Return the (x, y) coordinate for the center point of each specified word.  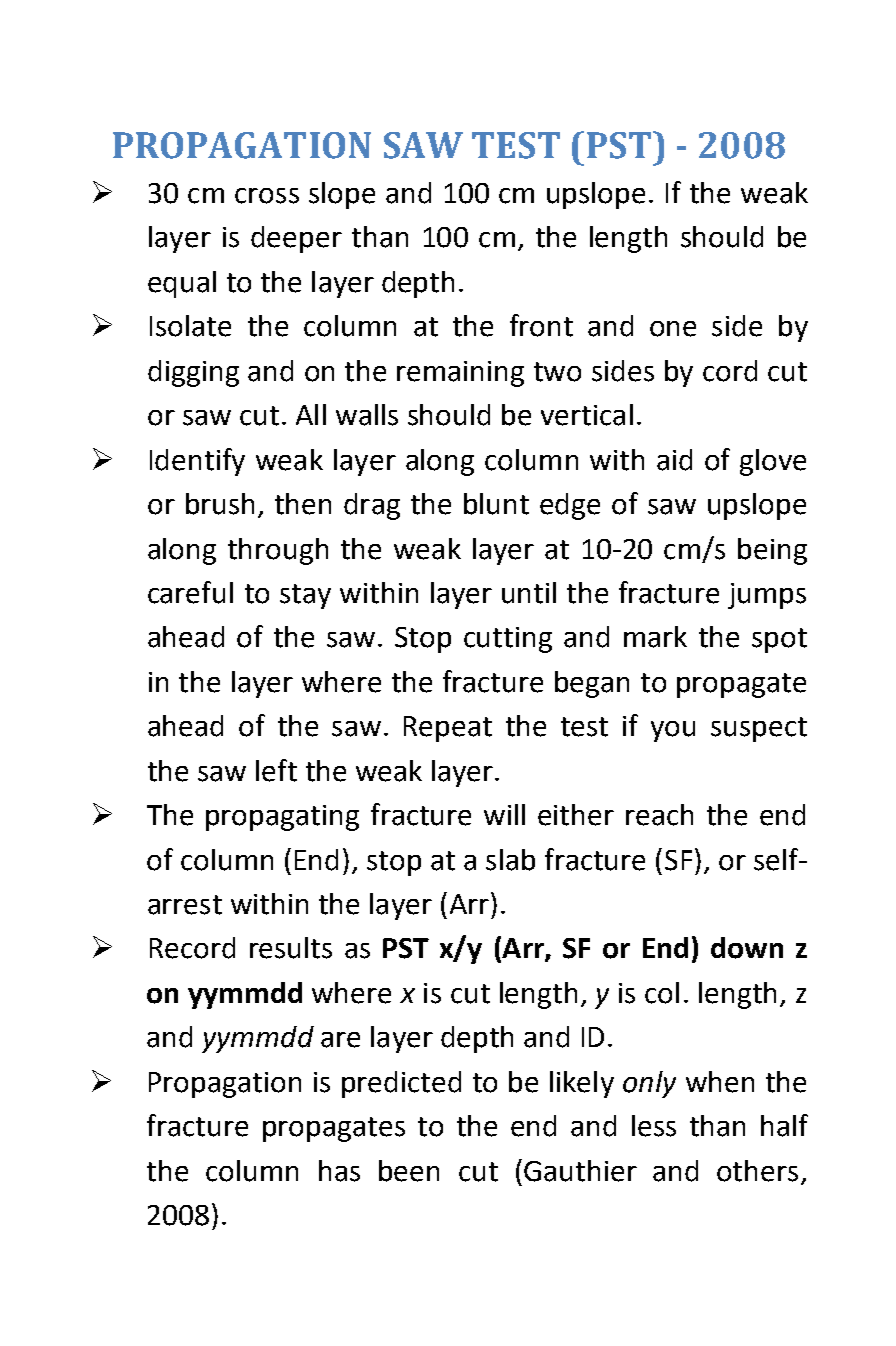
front (541, 325)
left (276, 770)
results (291, 948)
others (757, 1171)
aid (674, 460)
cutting (508, 640)
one (673, 329)
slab (510, 860)
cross (267, 196)
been (409, 1171)
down (747, 948)
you (673, 731)
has (339, 1171)
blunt (496, 504)
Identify (197, 462)
